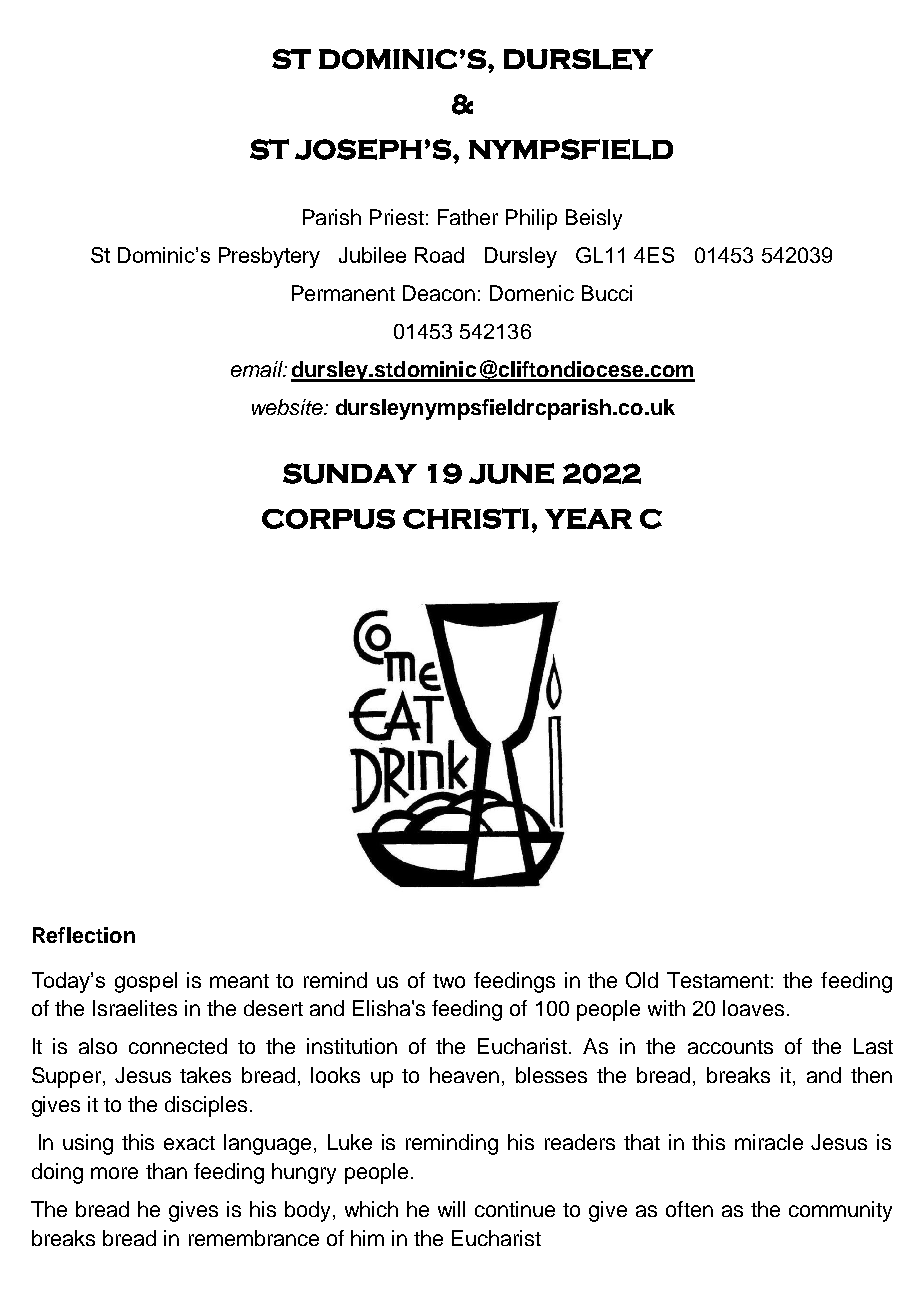 The width and height of the document is (924, 1308). Describe the element at coordinates (451, 1209) in the document. I see `will` at that location.
